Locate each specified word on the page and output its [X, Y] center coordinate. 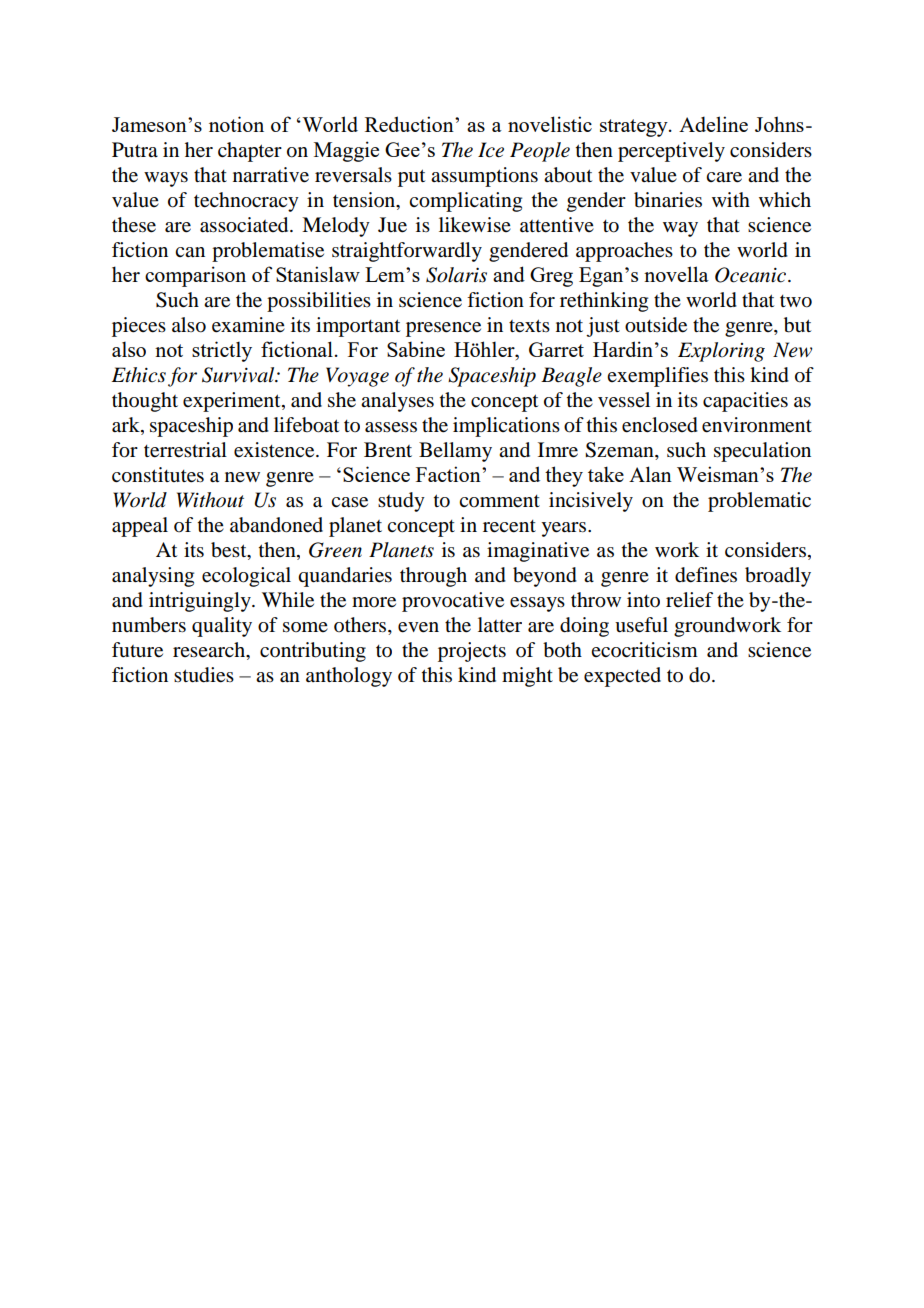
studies [204, 675]
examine [248, 325]
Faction [449, 474]
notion [236, 124]
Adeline [713, 124]
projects [472, 652]
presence [443, 329]
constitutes [158, 475]
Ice [491, 150]
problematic [759, 502]
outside [656, 325]
